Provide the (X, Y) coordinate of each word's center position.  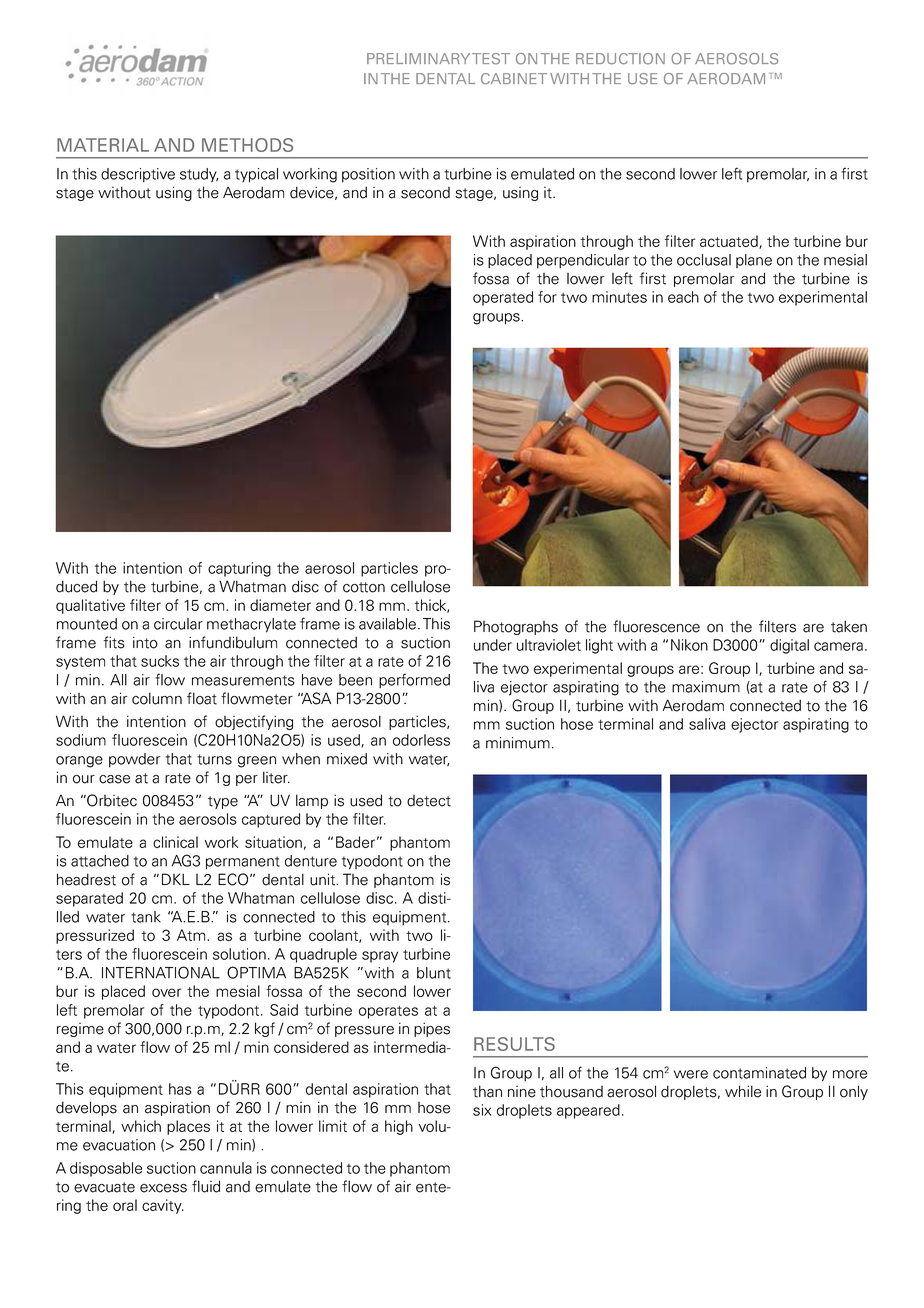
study (199, 175)
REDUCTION (620, 59)
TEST (491, 59)
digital (789, 646)
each (683, 297)
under (493, 645)
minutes (619, 297)
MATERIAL (103, 145)
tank (146, 917)
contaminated (759, 1073)
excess (163, 1188)
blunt (434, 973)
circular (178, 624)
